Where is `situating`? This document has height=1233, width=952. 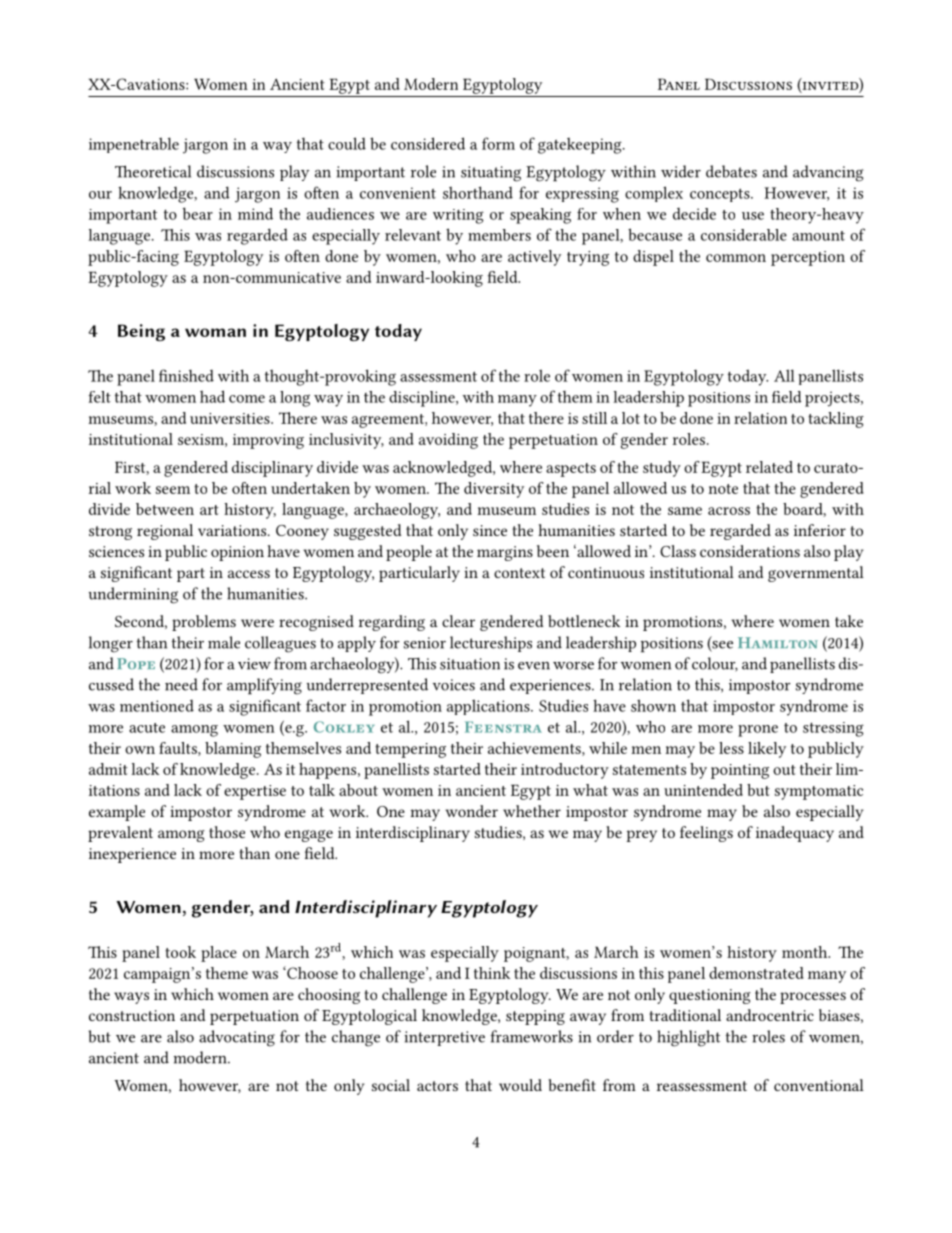
situating is located at coordinates (491, 174).
